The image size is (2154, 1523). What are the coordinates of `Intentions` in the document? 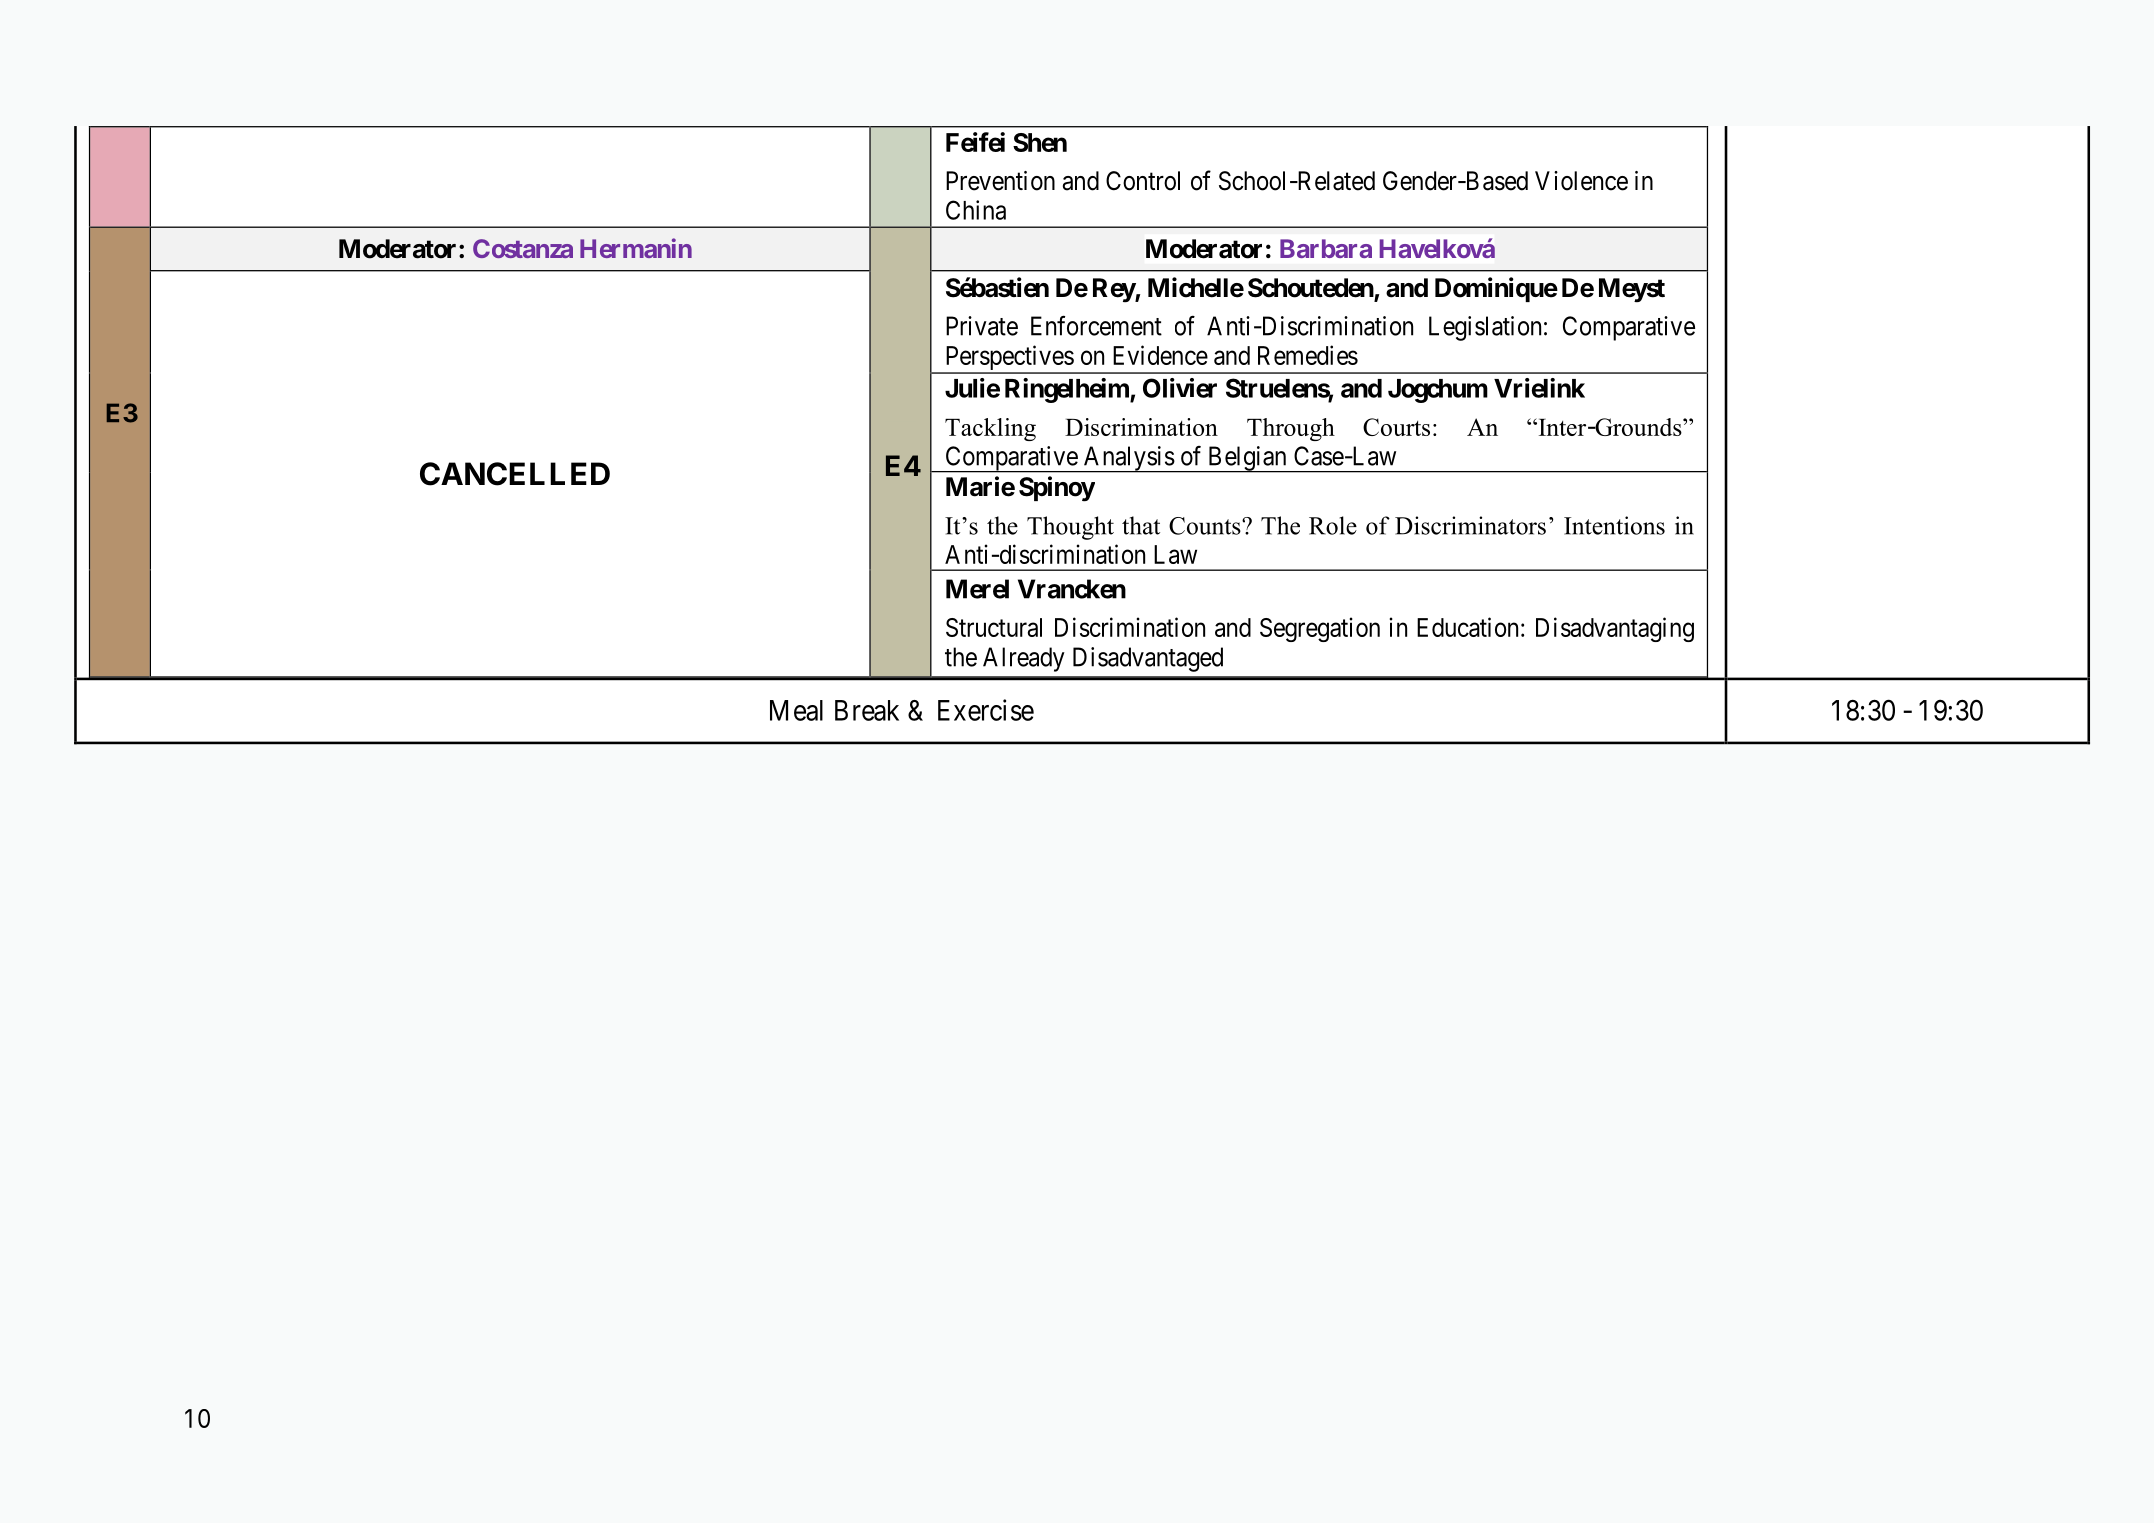 It's located at (1614, 525).
